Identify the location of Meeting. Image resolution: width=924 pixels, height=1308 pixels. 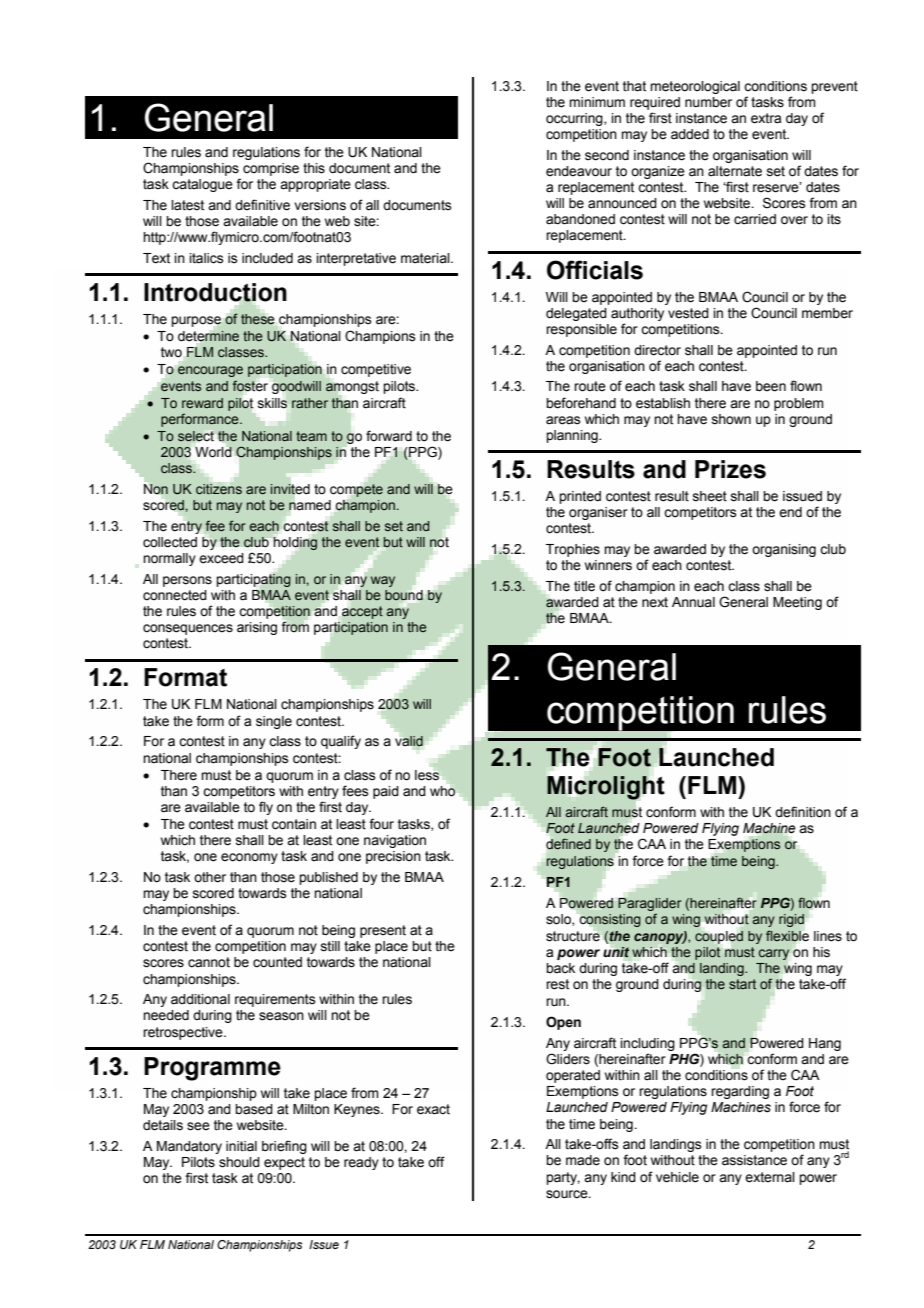
(797, 603).
